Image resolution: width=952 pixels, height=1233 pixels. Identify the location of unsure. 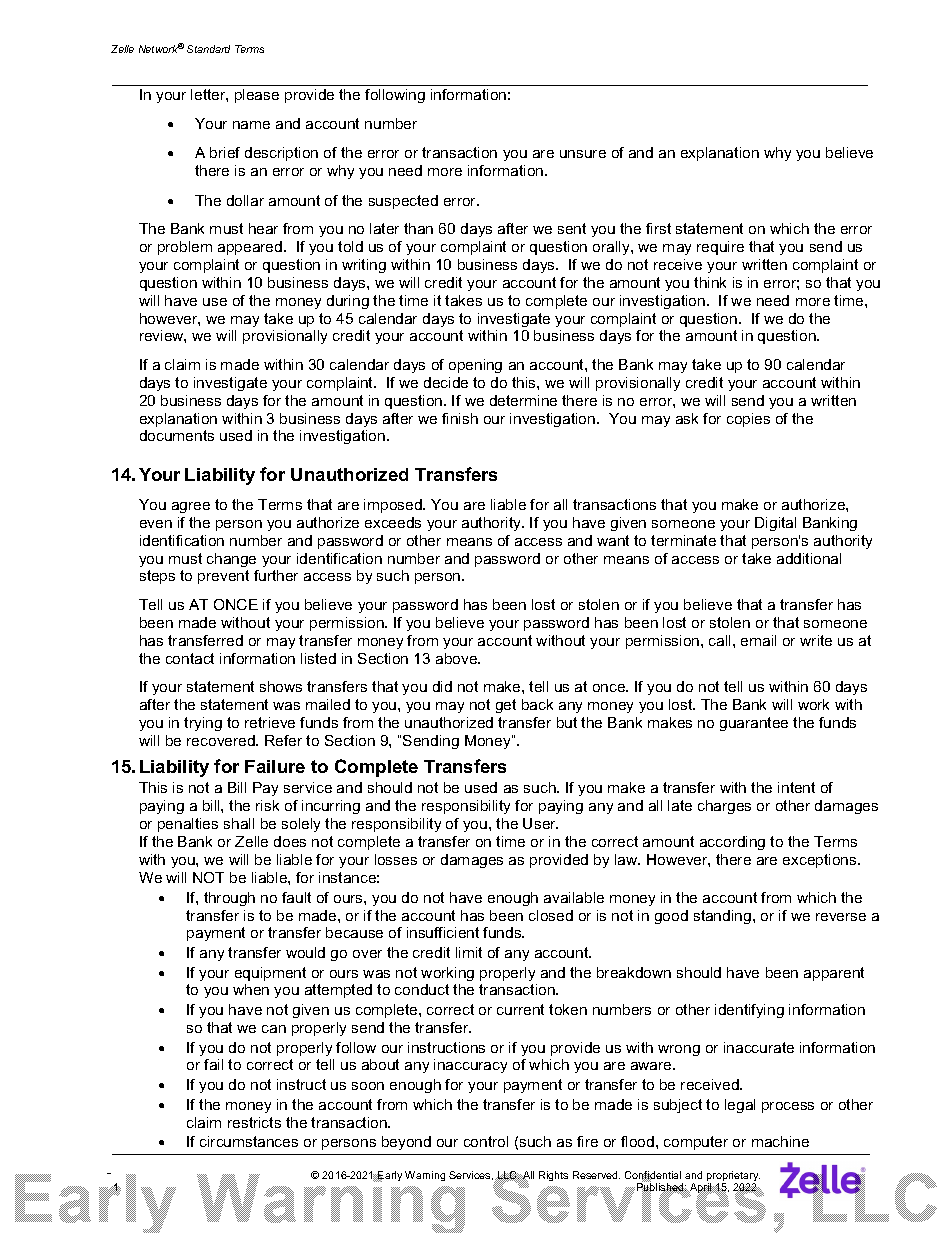
(583, 154).
